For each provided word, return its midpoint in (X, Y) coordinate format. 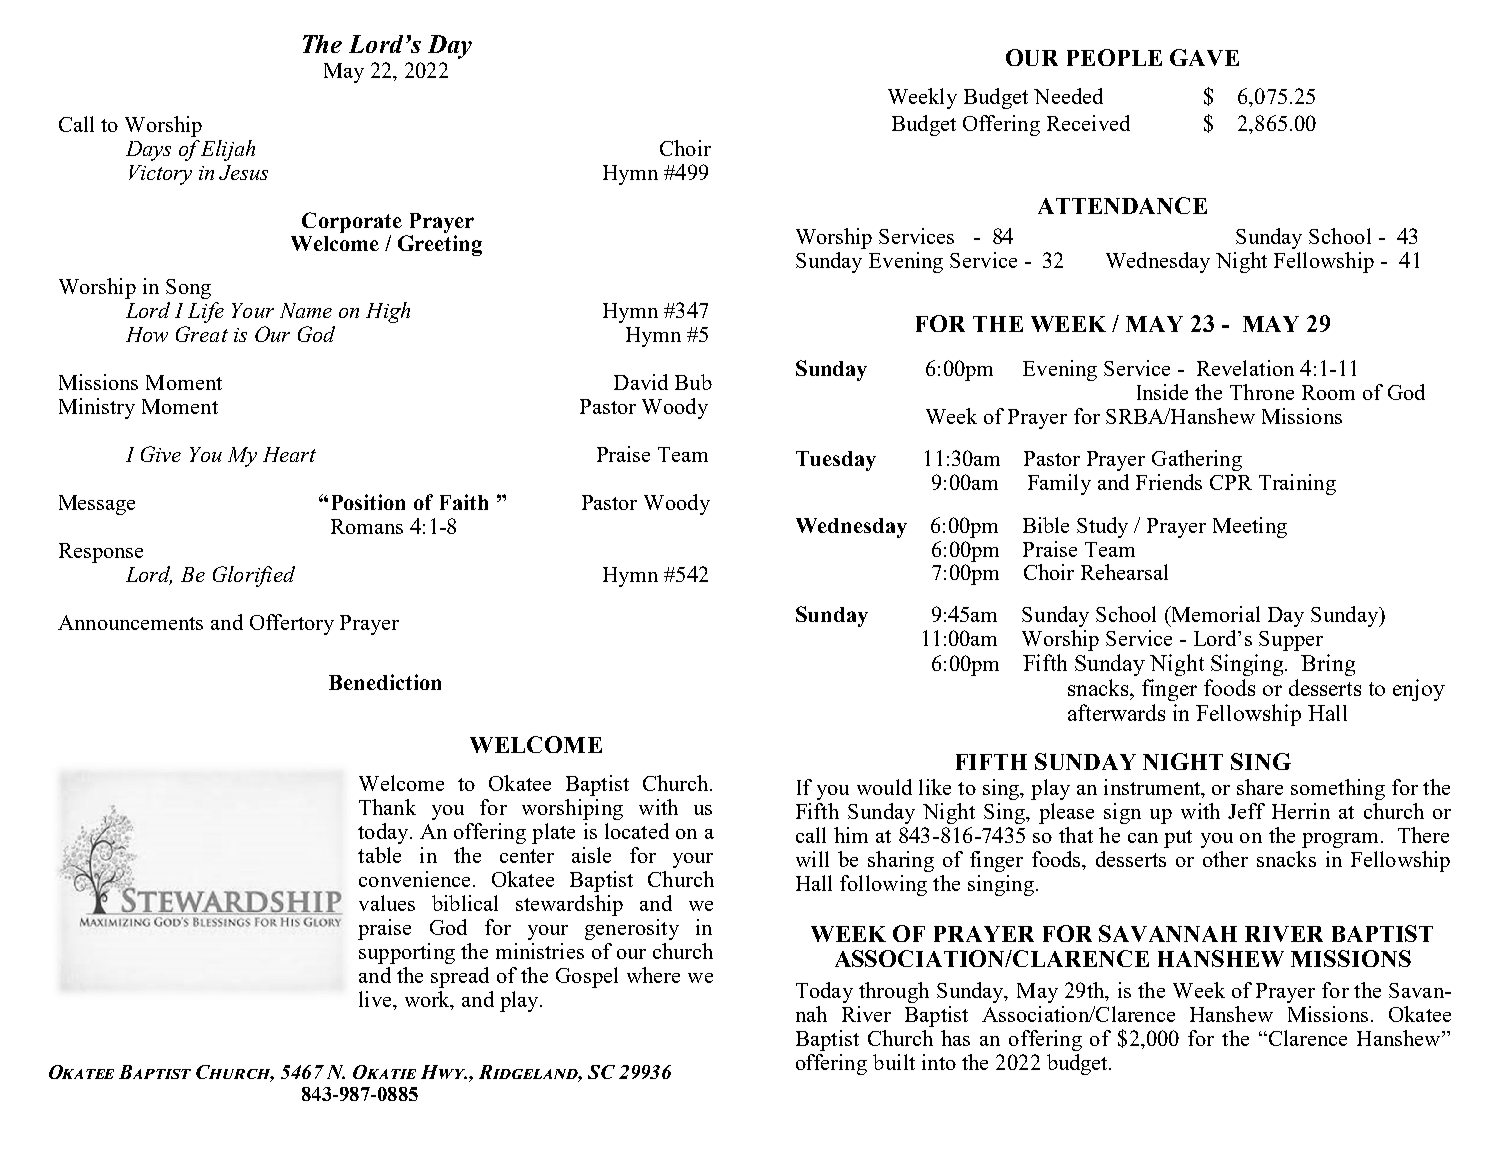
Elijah (228, 150)
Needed (1068, 96)
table (379, 855)
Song (188, 289)
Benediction (385, 682)
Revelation (1245, 368)
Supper (1291, 641)
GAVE (1204, 57)
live (376, 999)
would (884, 787)
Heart (289, 454)
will (812, 859)
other (1225, 859)
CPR (1231, 482)
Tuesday (836, 461)
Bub (693, 382)
